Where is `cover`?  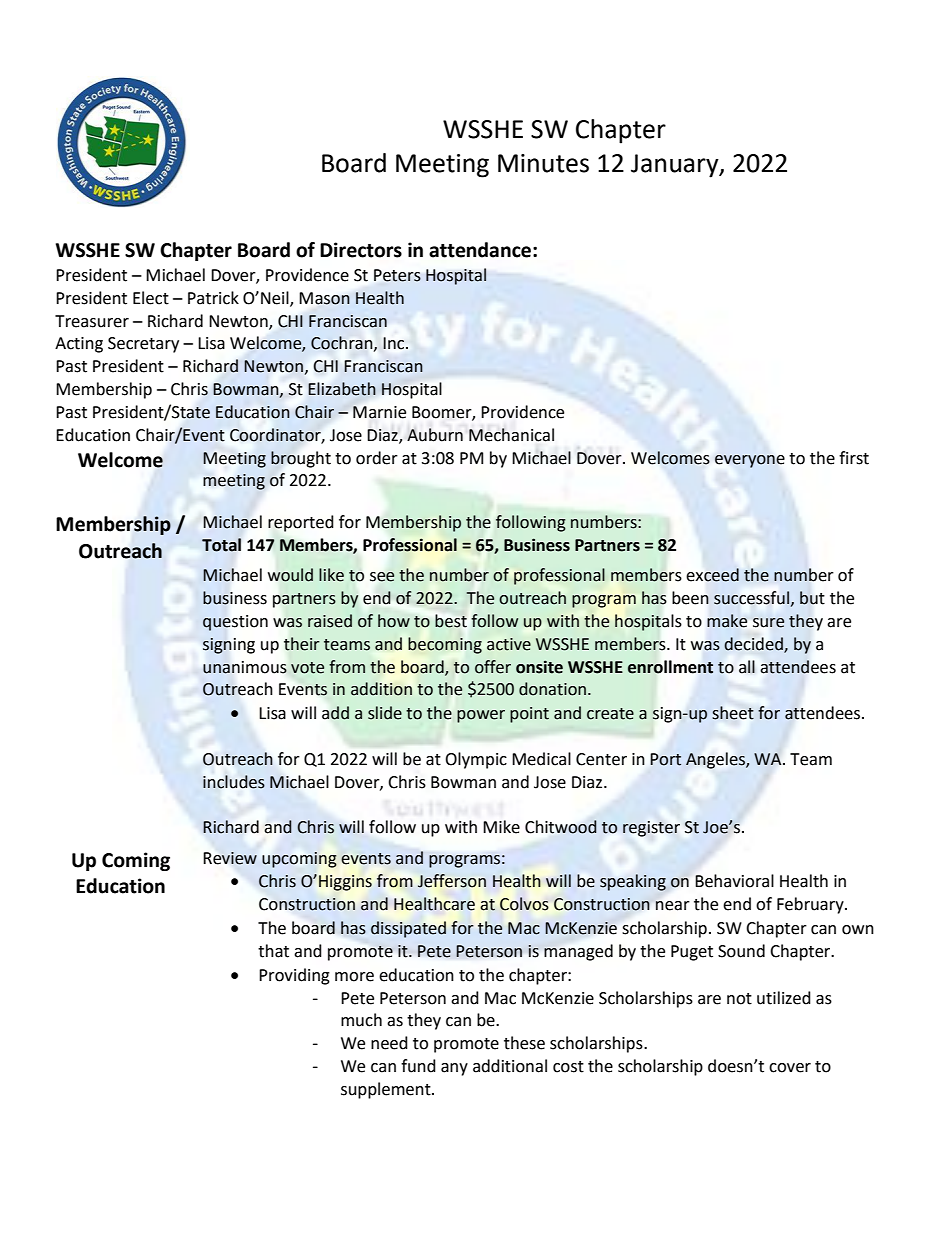 cover is located at coordinates (790, 1068).
